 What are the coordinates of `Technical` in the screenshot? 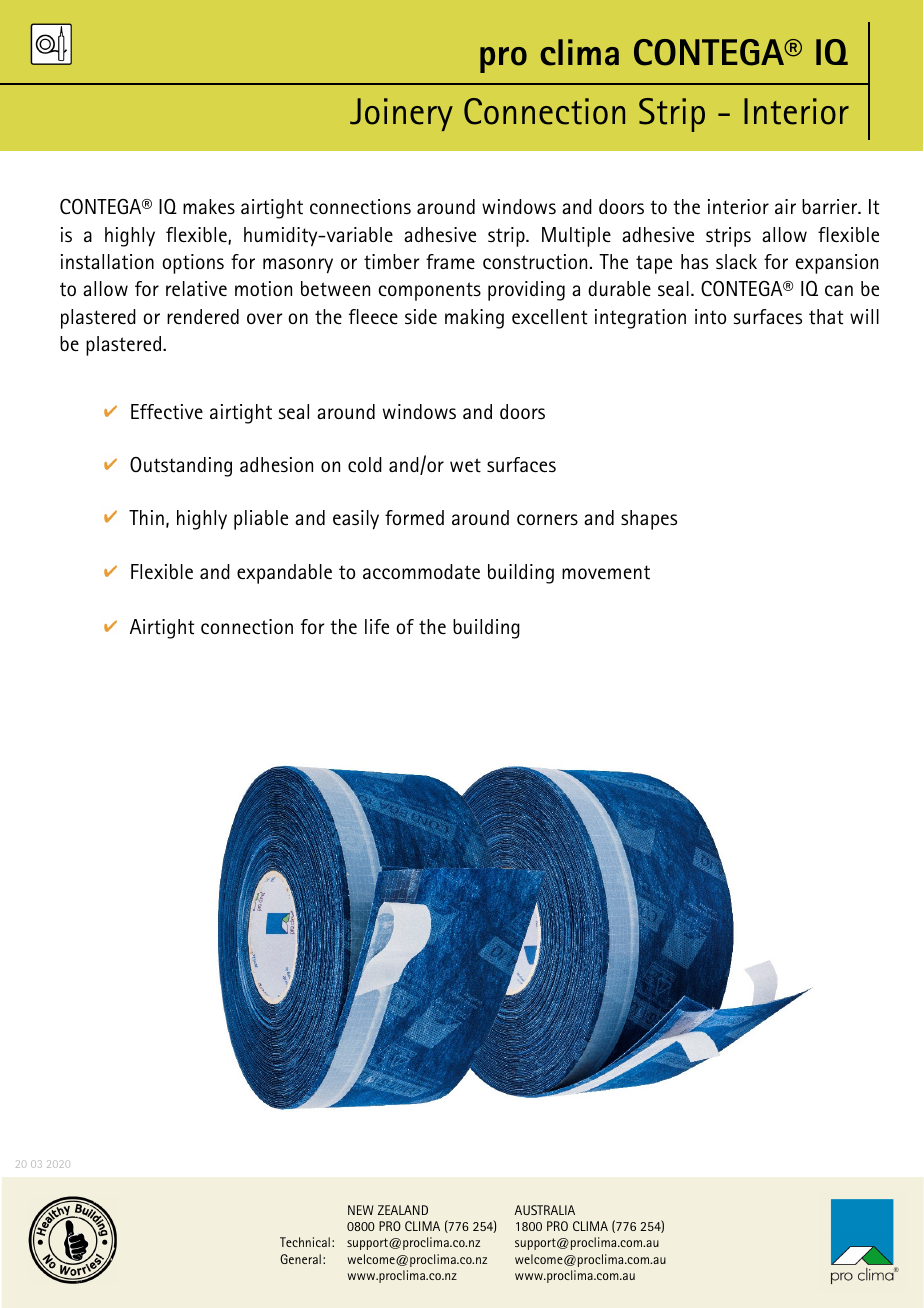 It's located at (305, 1242).
